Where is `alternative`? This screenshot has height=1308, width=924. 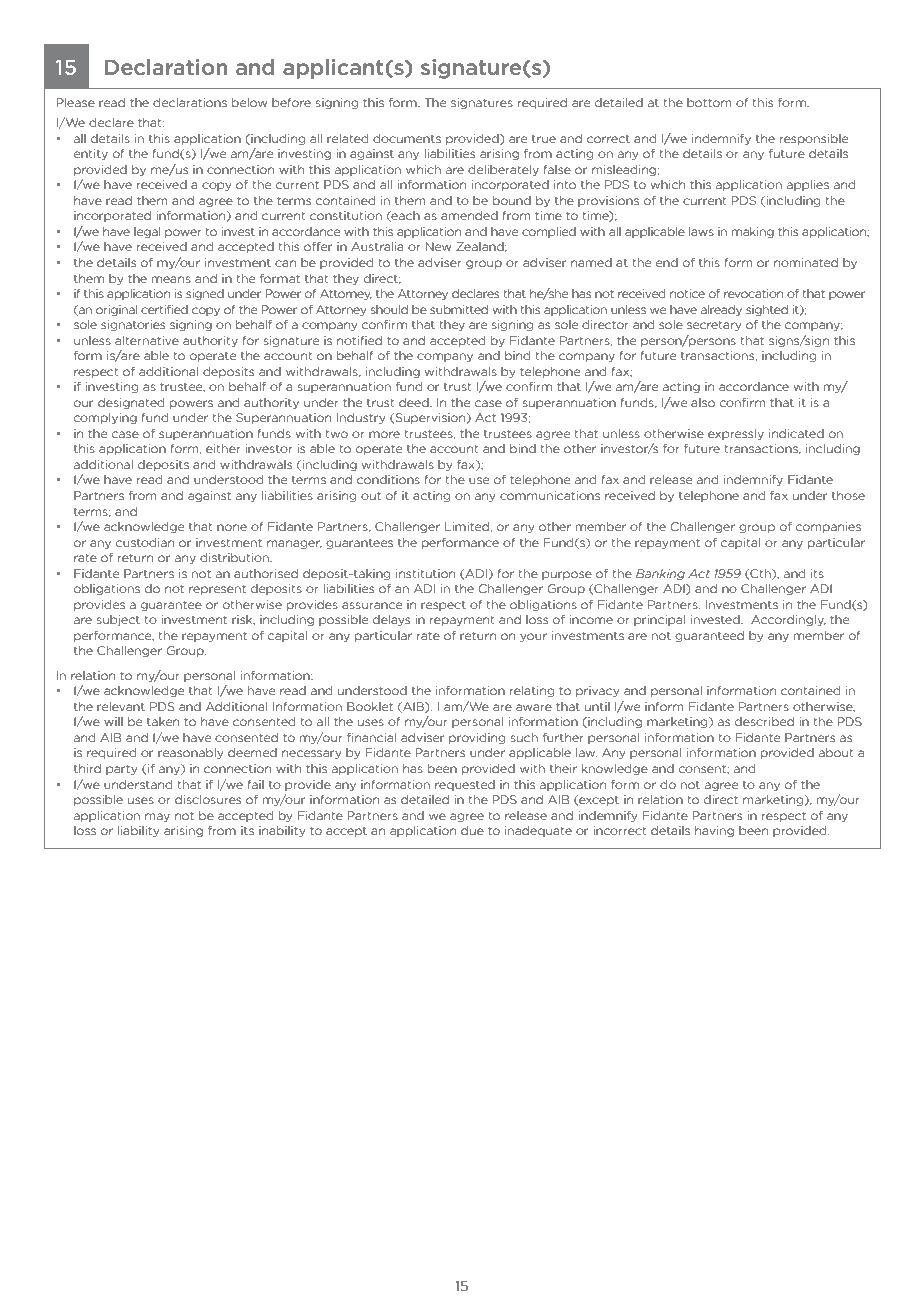 alternative is located at coordinates (147, 340).
